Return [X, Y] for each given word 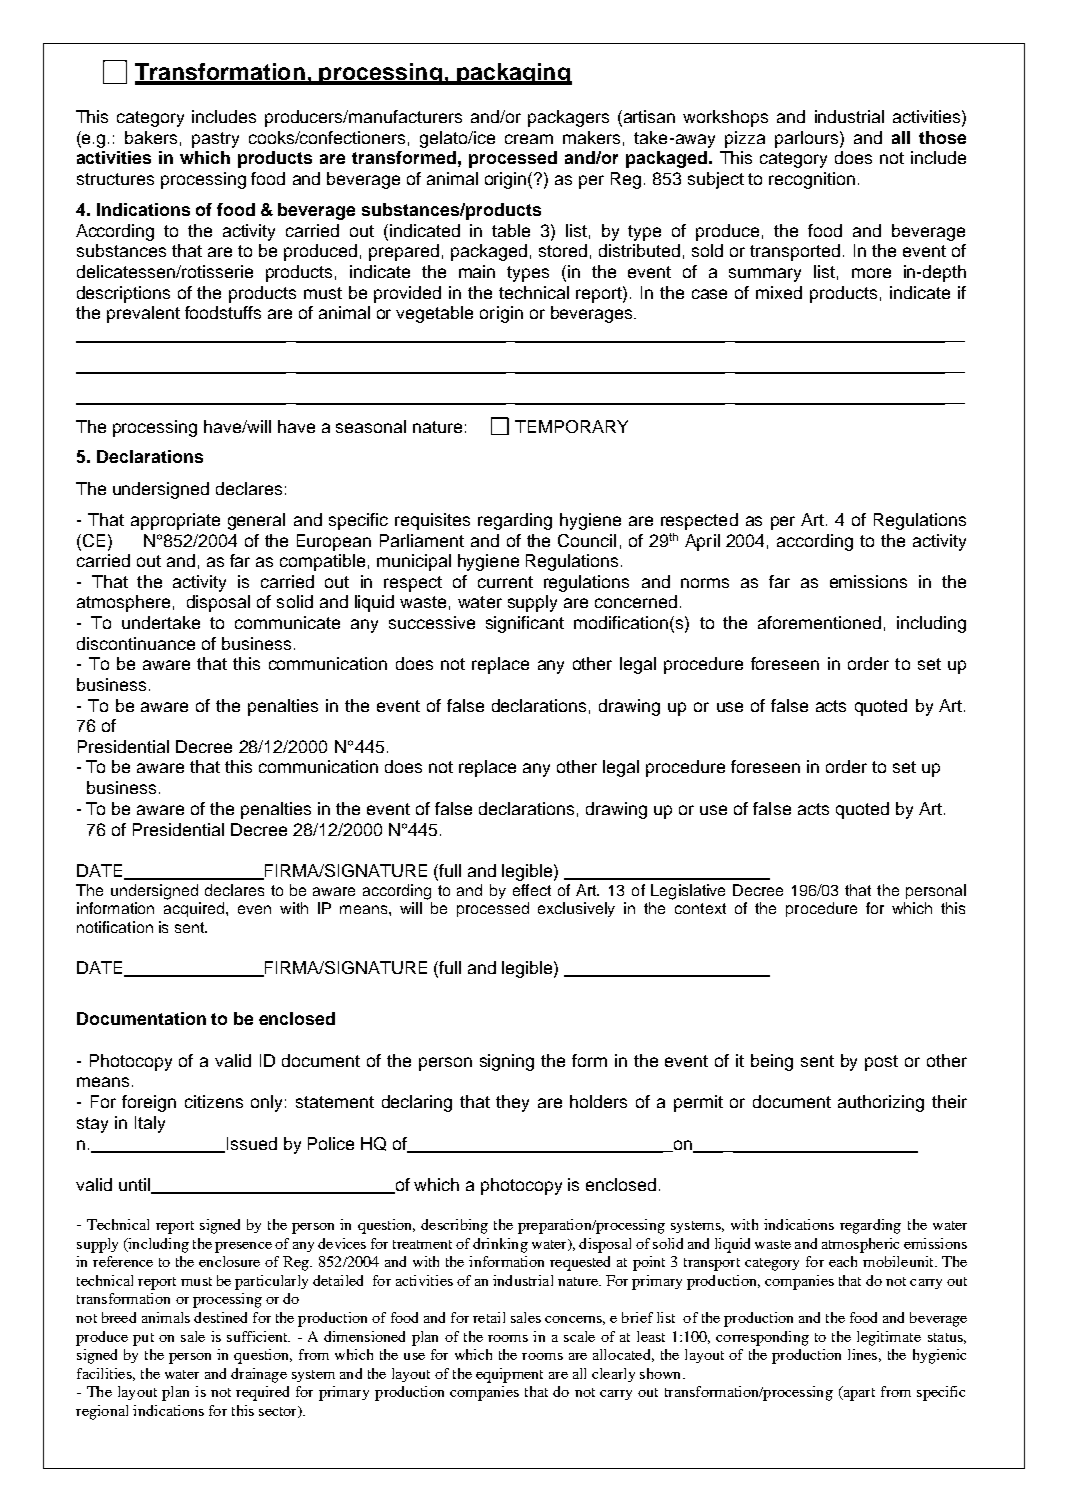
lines [862, 1354]
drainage [259, 1375]
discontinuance [136, 643]
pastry [215, 140]
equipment [509, 1375]
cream [529, 139]
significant [525, 624]
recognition [812, 180]
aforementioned [819, 622]
